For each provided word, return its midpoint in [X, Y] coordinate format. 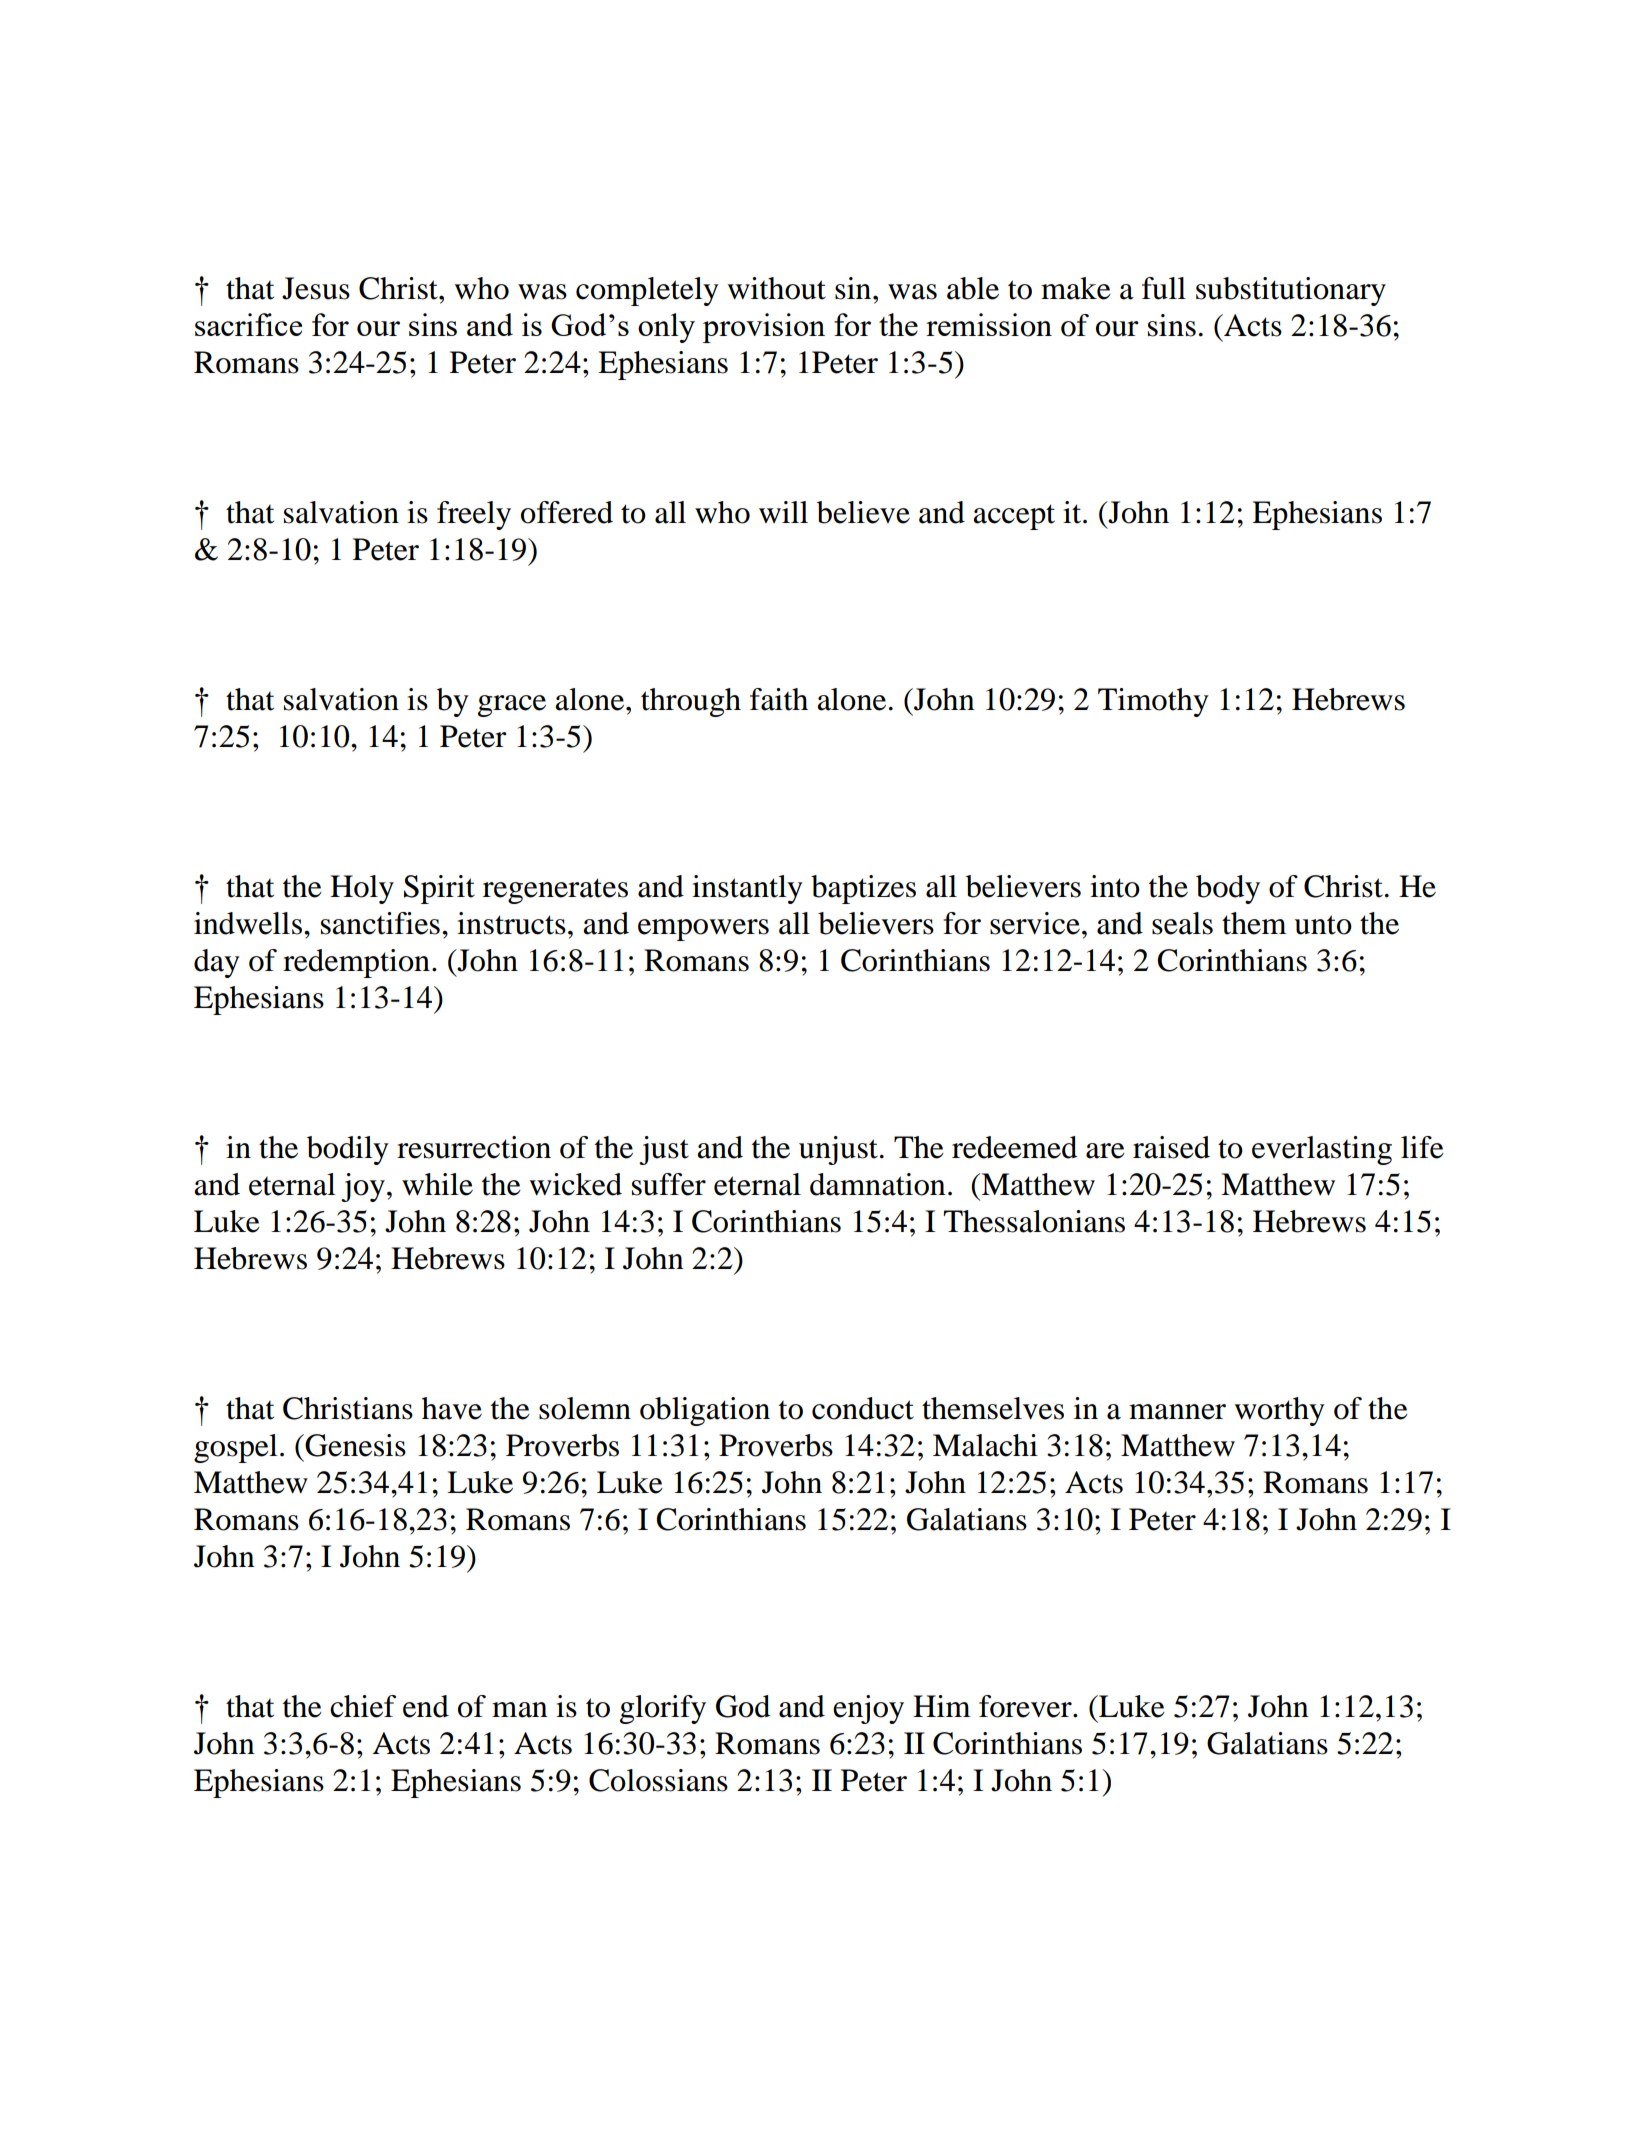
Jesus [316, 288]
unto [1323, 925]
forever [1026, 1706]
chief [363, 1706]
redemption [356, 963]
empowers [703, 930]
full [1164, 288]
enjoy [868, 1709]
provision [764, 328]
